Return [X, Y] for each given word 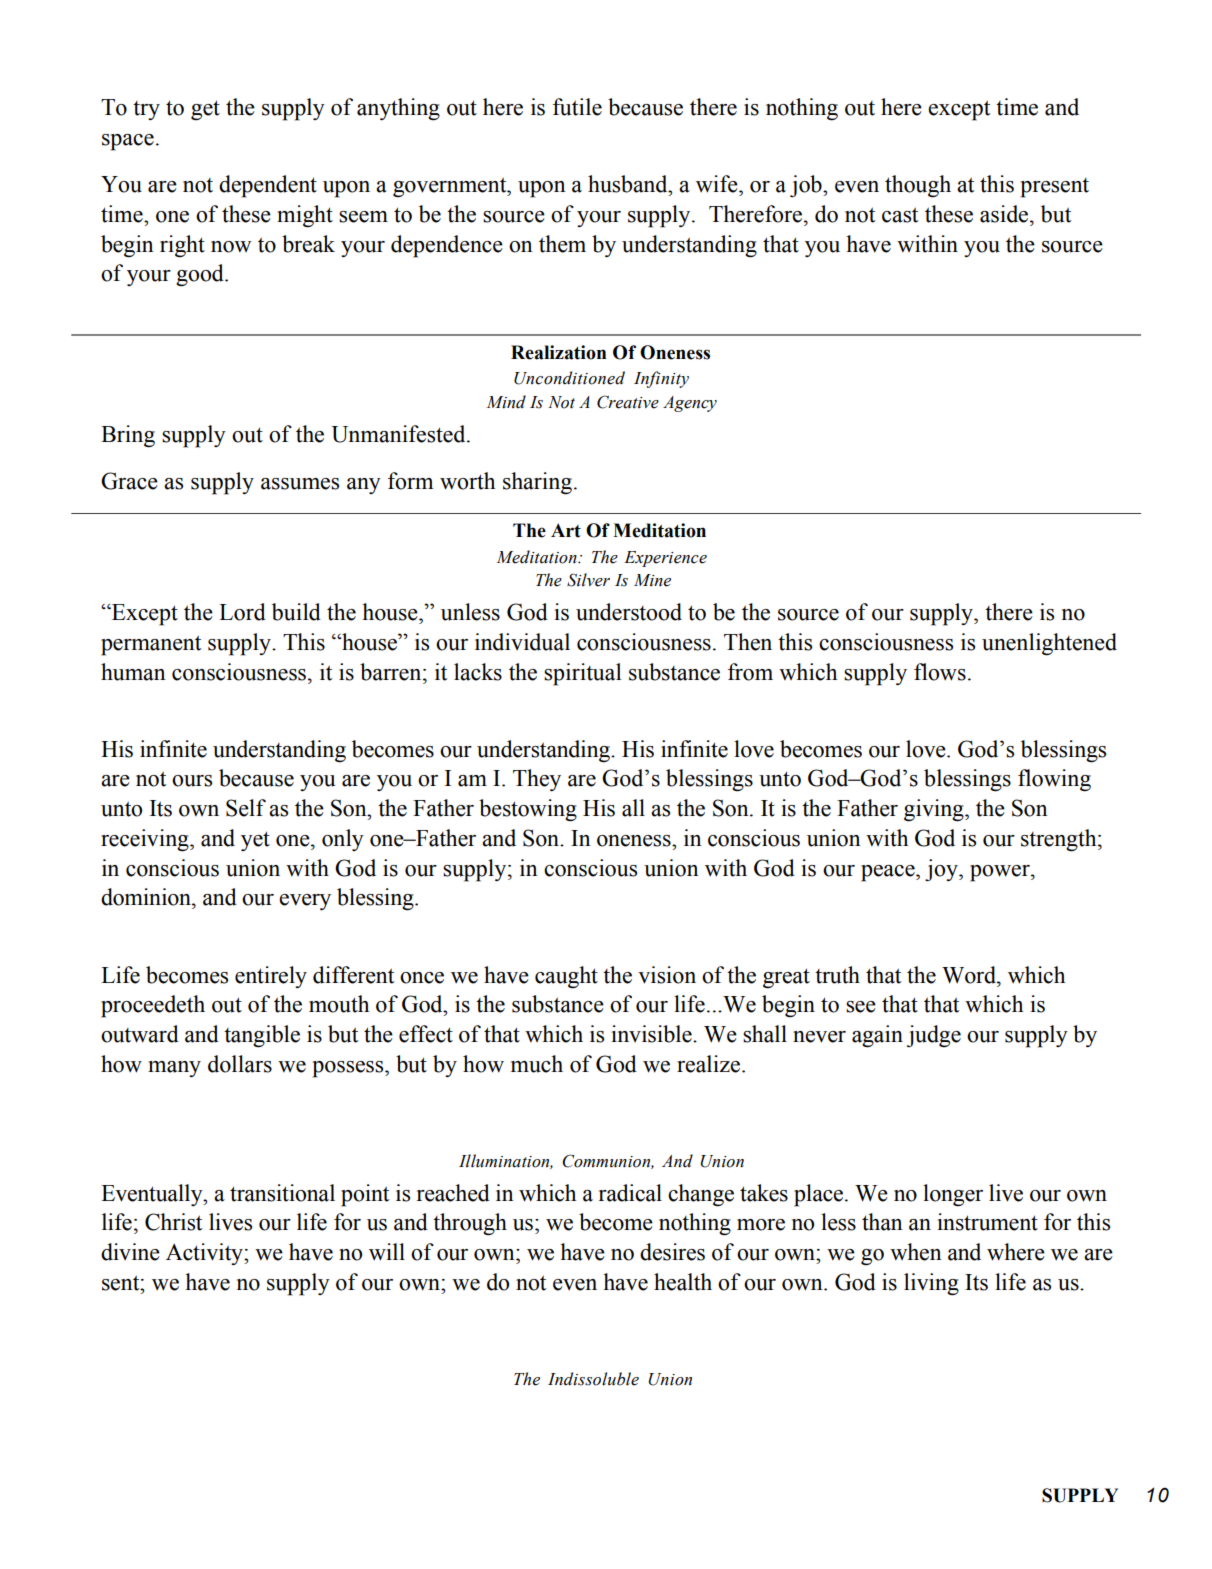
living [931, 1284]
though [918, 186]
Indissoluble [593, 1379]
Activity [205, 1254]
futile [577, 107]
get [205, 110]
